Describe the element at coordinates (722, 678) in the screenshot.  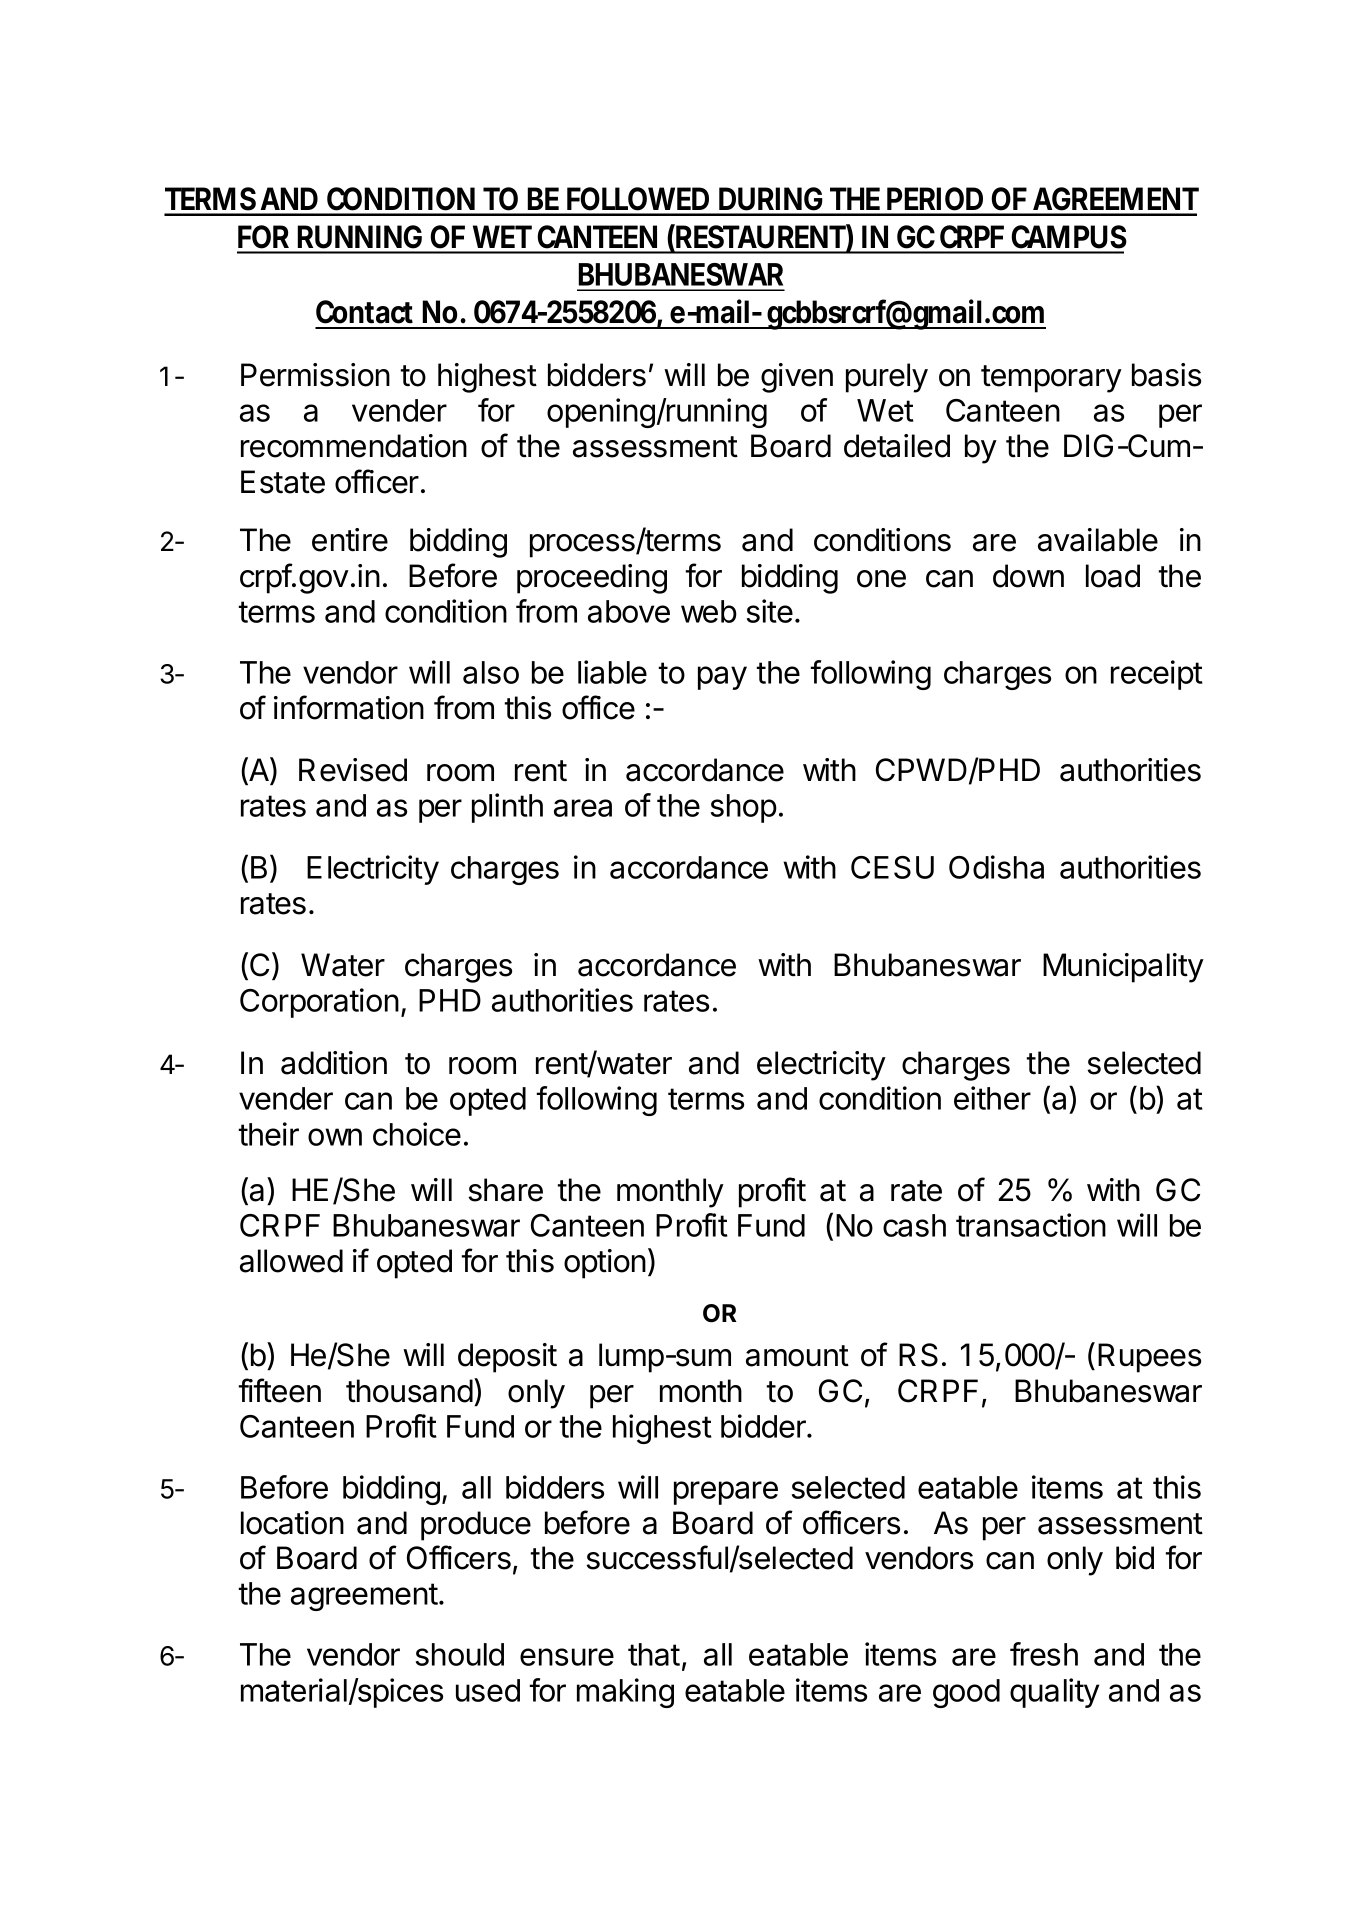
I see `pay` at that location.
